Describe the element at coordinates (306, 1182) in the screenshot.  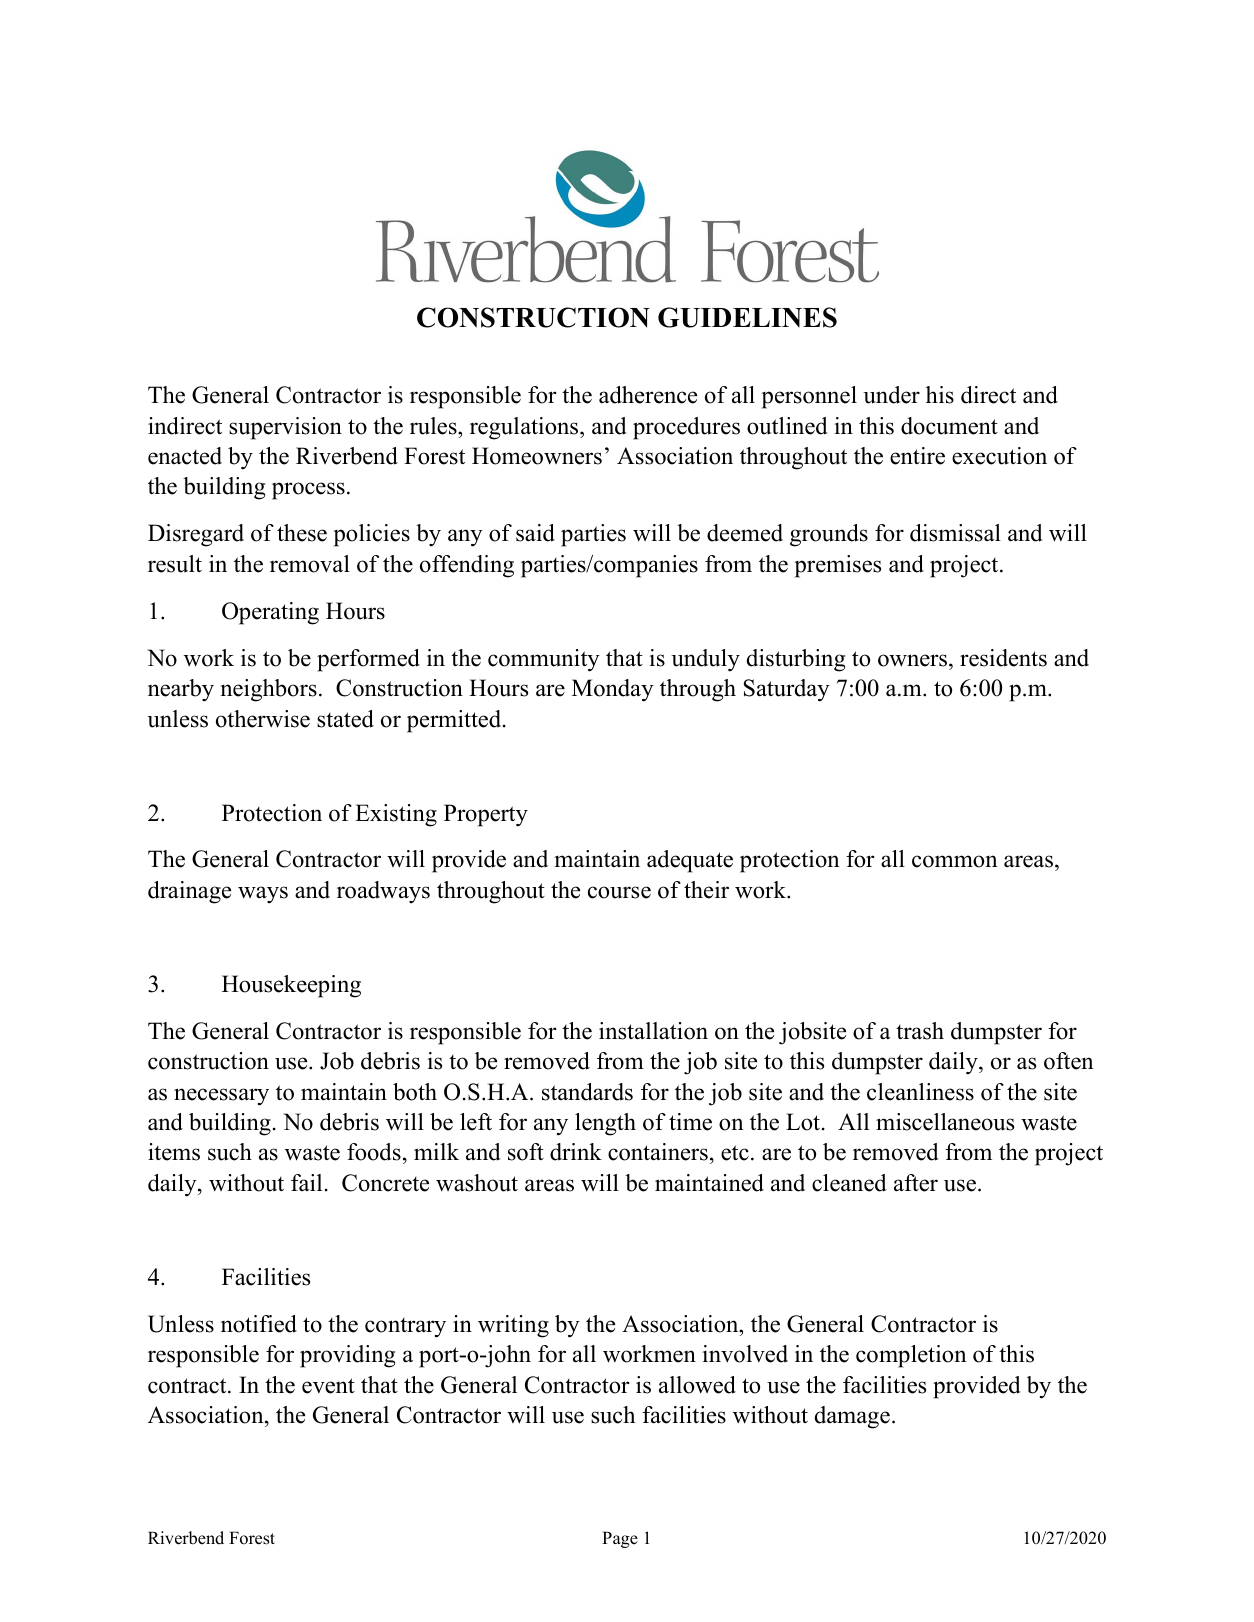
I see `fail` at that location.
